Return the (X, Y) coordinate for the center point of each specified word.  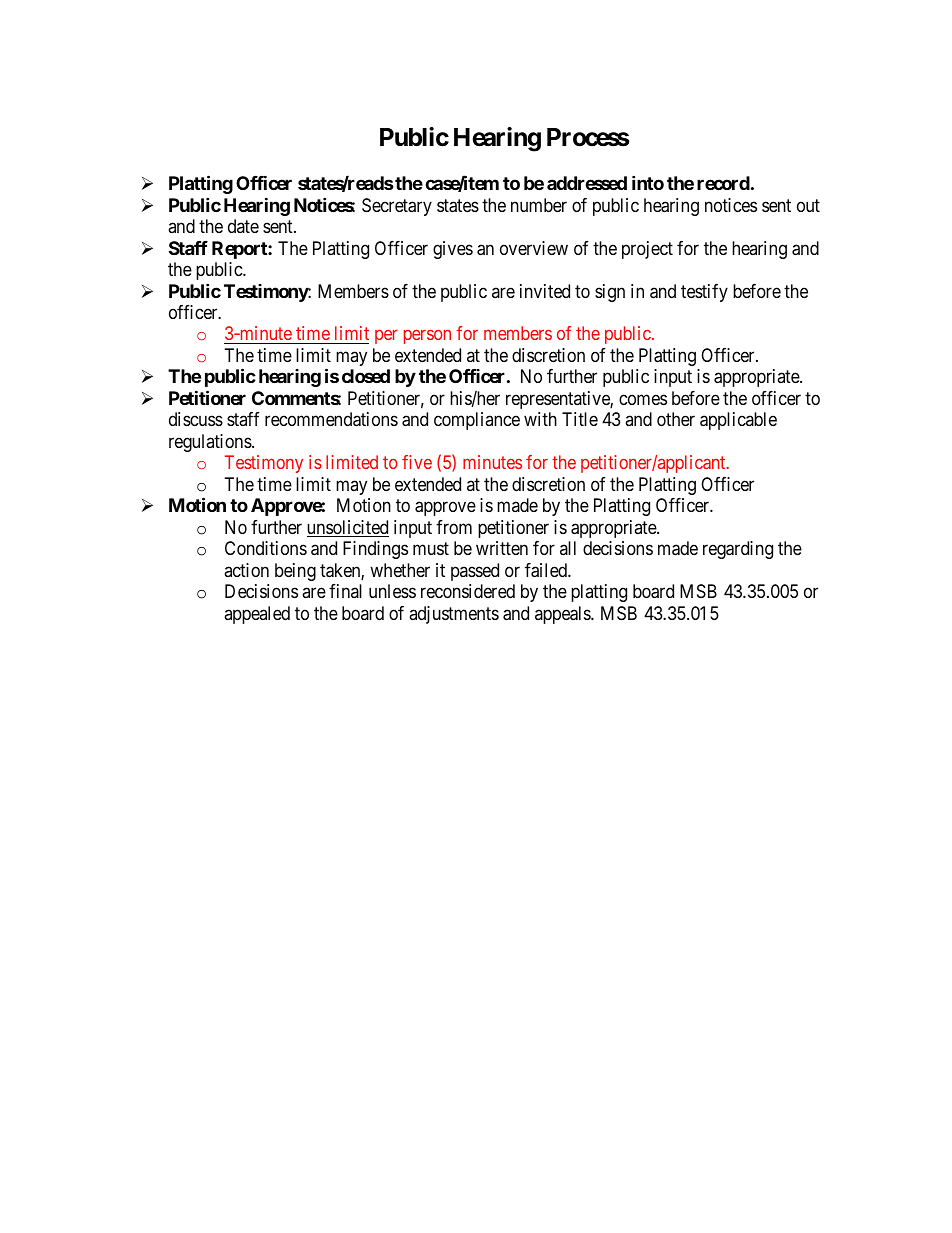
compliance (477, 421)
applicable (738, 421)
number (539, 205)
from (454, 527)
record (723, 183)
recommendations (331, 419)
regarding (738, 550)
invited (545, 291)
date (243, 226)
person (427, 337)
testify (704, 293)
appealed (257, 615)
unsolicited (348, 528)
